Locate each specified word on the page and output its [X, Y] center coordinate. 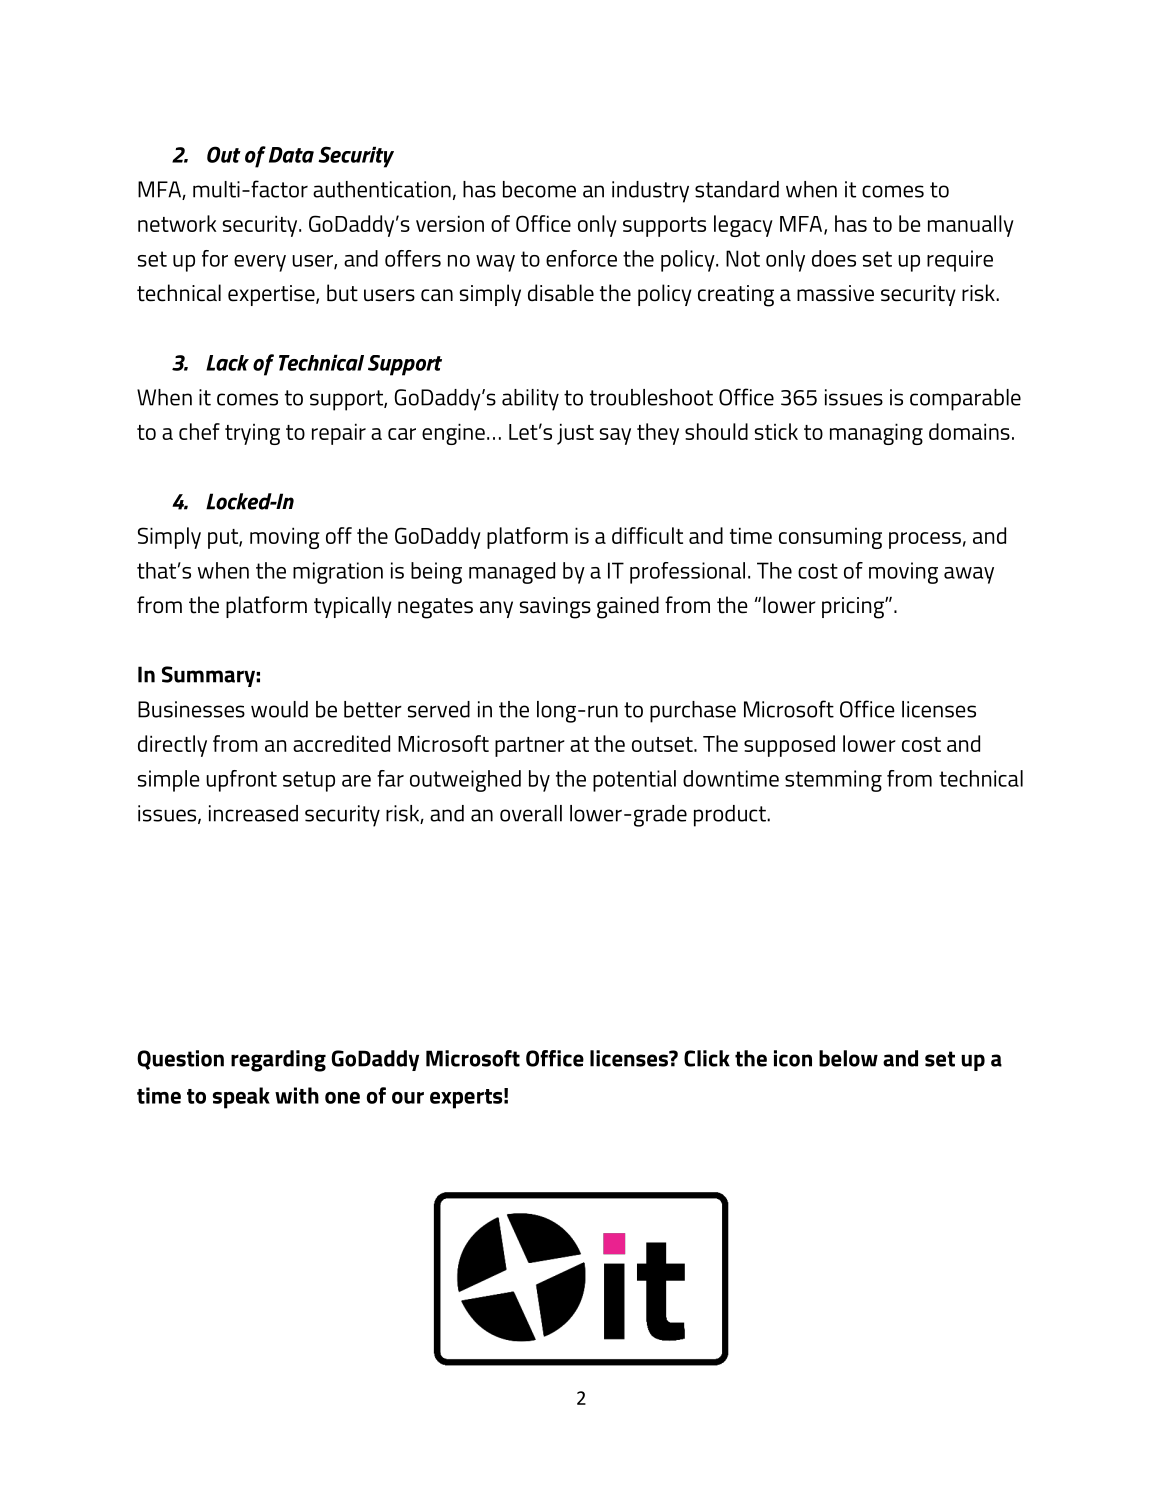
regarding [278, 1061]
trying [252, 434]
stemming [833, 781]
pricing [854, 608]
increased [253, 813]
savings [555, 608]
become [539, 189]
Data [291, 155]
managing [876, 434]
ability [530, 400]
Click [707, 1058]
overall [531, 813]
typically [353, 607]
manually [971, 226]
